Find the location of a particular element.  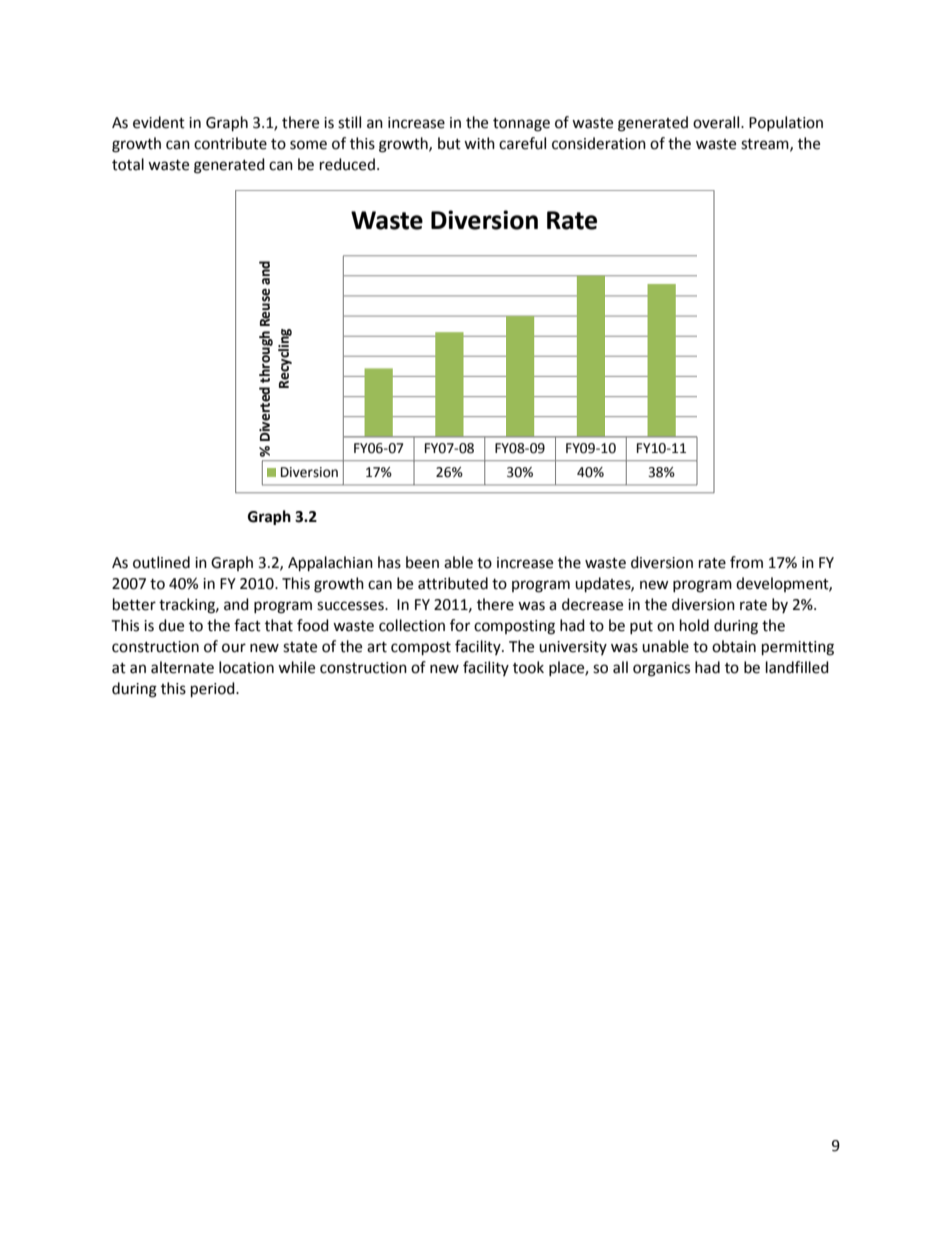

reduced is located at coordinates (347, 164).
